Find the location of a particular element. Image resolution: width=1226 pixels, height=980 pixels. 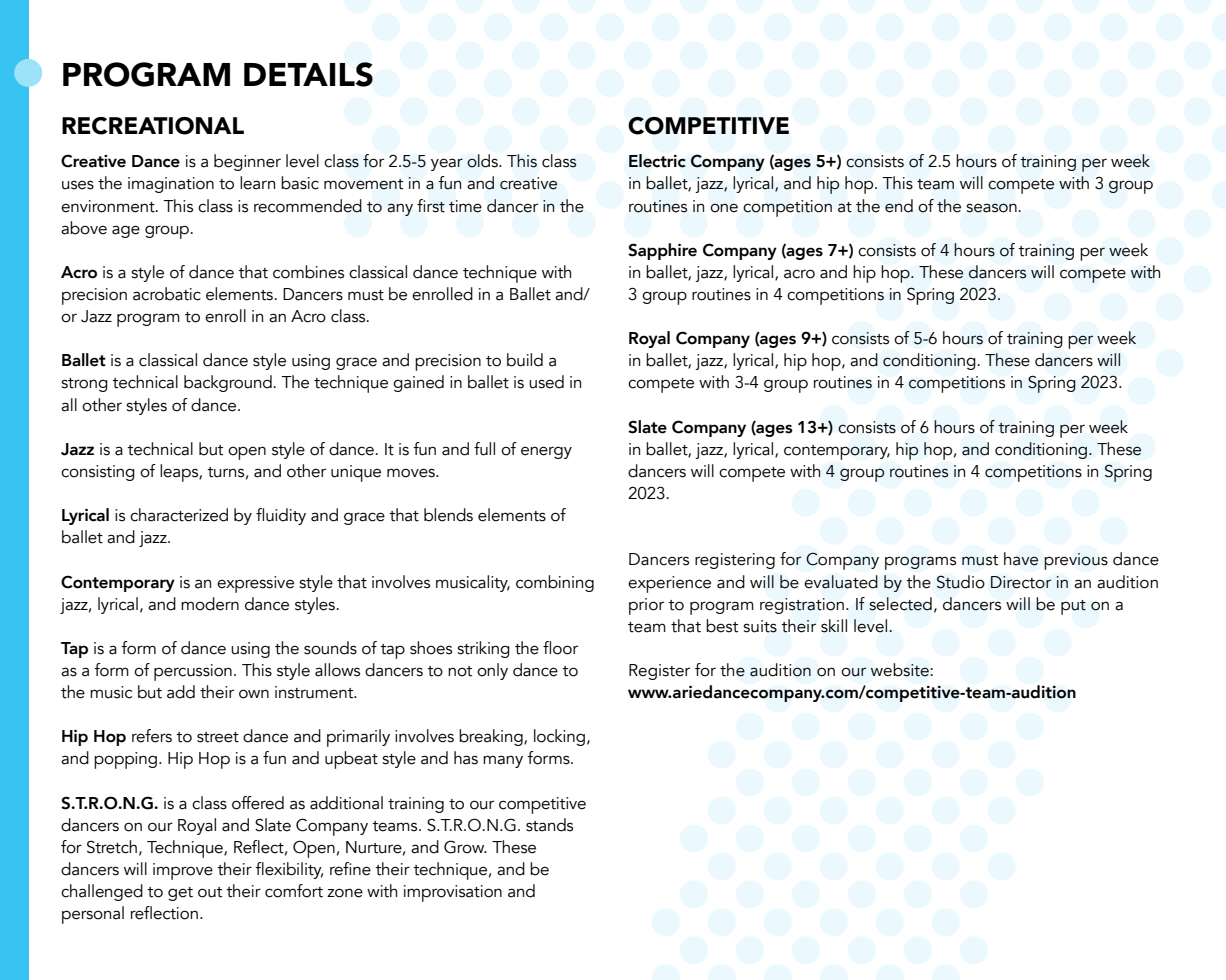

stands is located at coordinates (549, 825).
